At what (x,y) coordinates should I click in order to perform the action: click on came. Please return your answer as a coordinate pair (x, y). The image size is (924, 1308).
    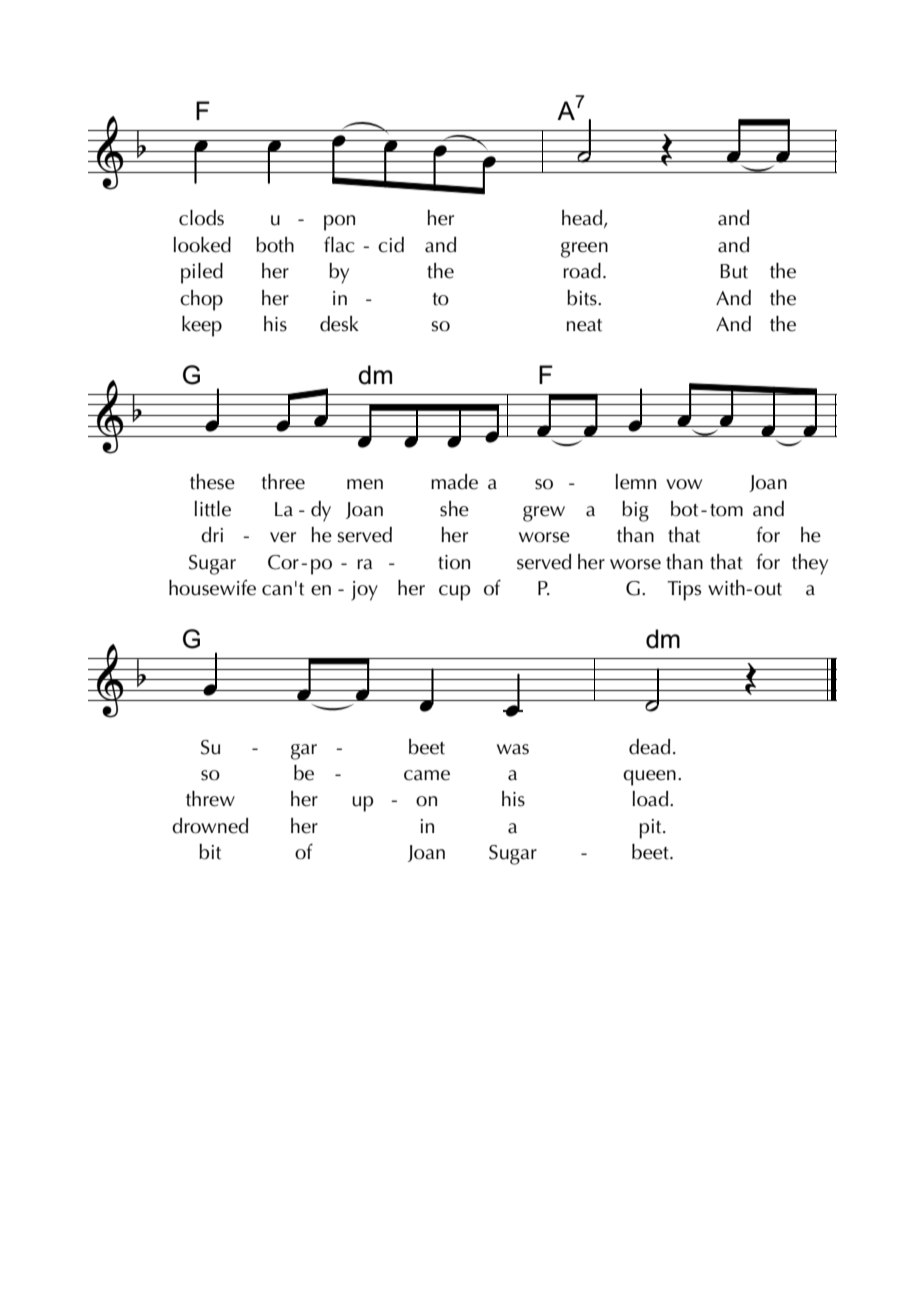
    Looking at the image, I should click on (427, 775).
